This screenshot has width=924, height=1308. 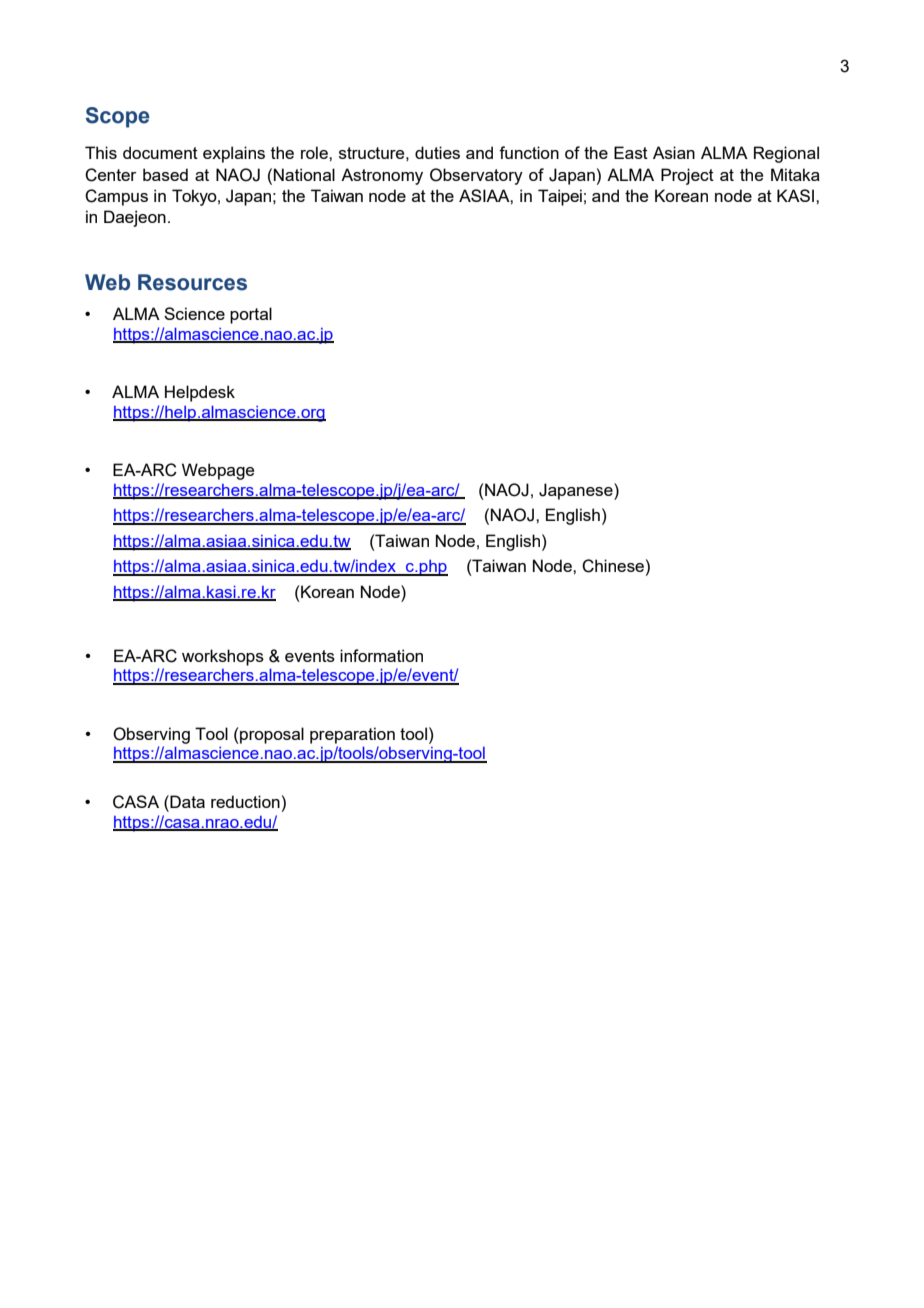 I want to click on based, so click(x=165, y=174).
